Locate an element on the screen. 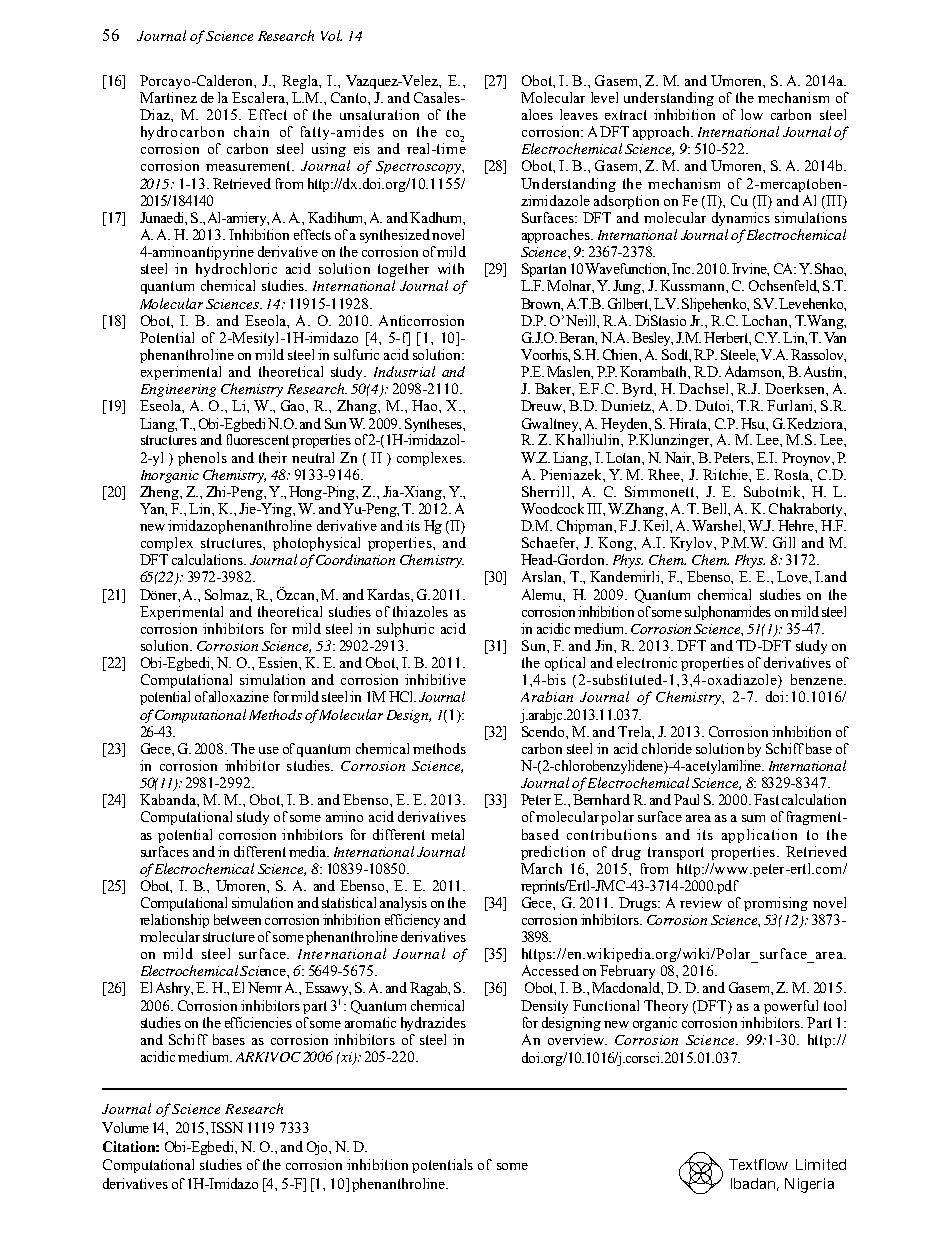 This screenshot has height=1233, width=952. Engineering is located at coordinates (178, 390).
